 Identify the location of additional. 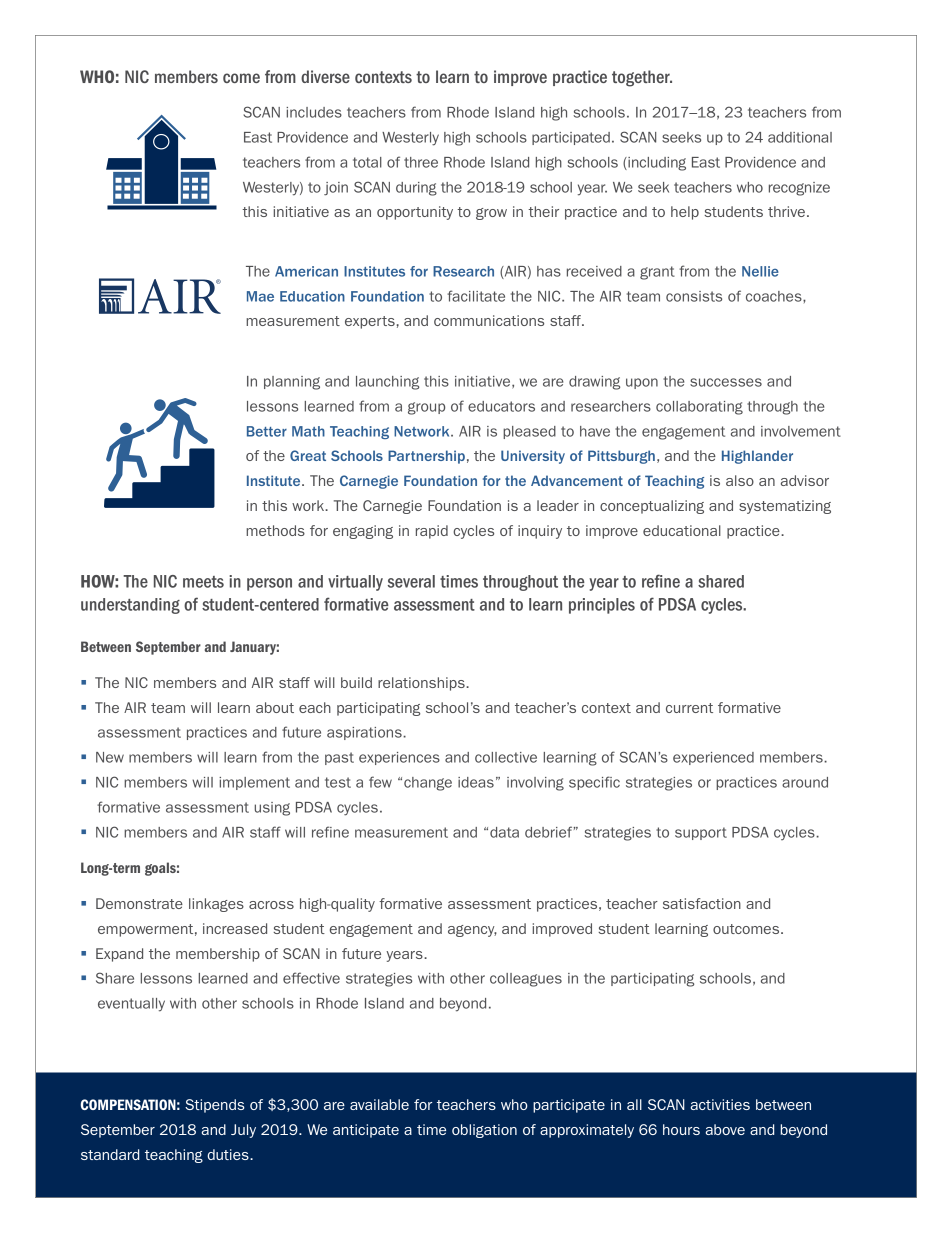
(800, 137).
